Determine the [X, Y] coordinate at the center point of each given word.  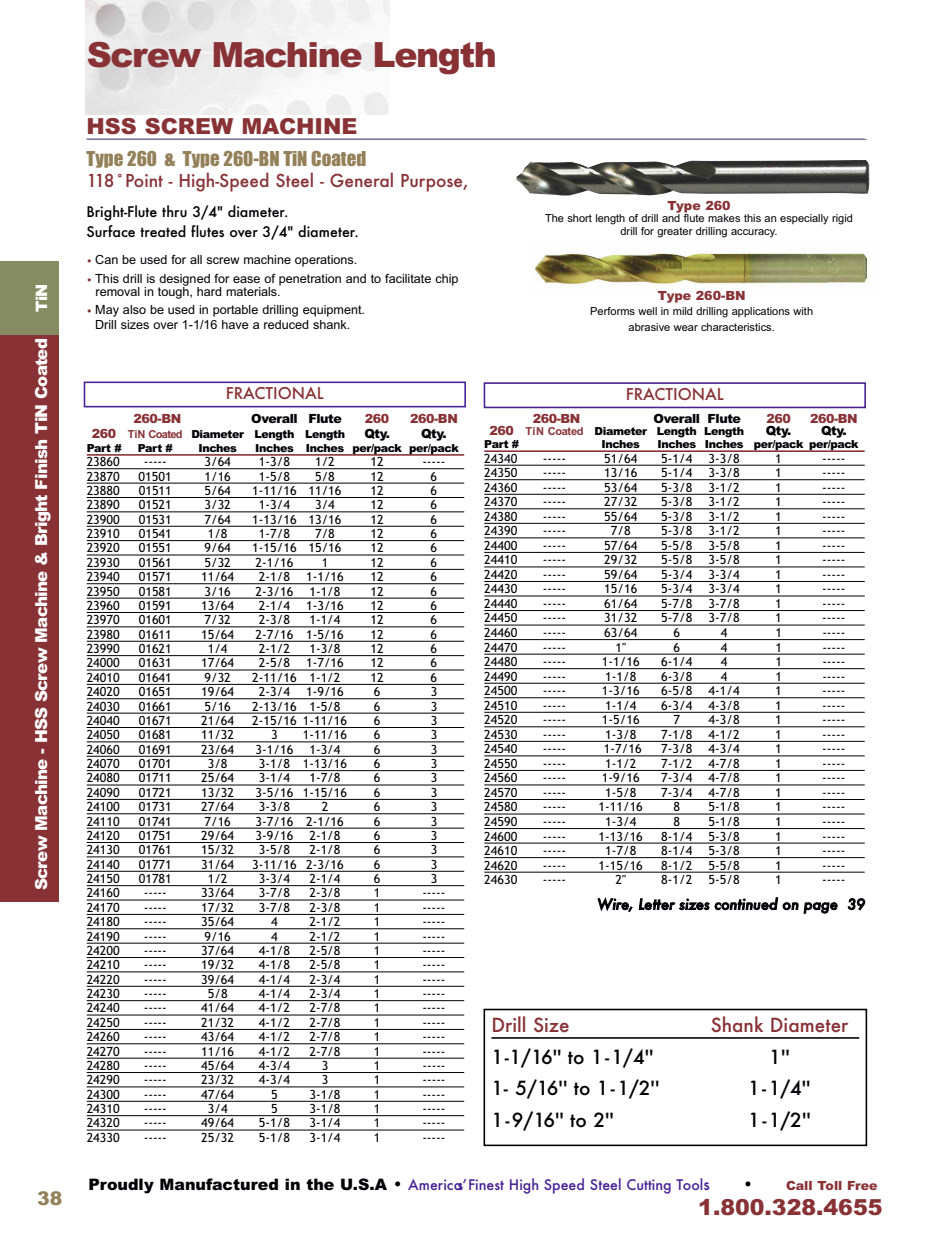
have [235, 324]
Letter [657, 904]
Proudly [121, 1186]
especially [804, 219]
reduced [286, 324]
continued [746, 903]
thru [174, 211]
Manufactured [219, 1184]
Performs [612, 311]
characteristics [737, 327]
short [579, 218]
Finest [486, 1184]
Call [799, 1185]
